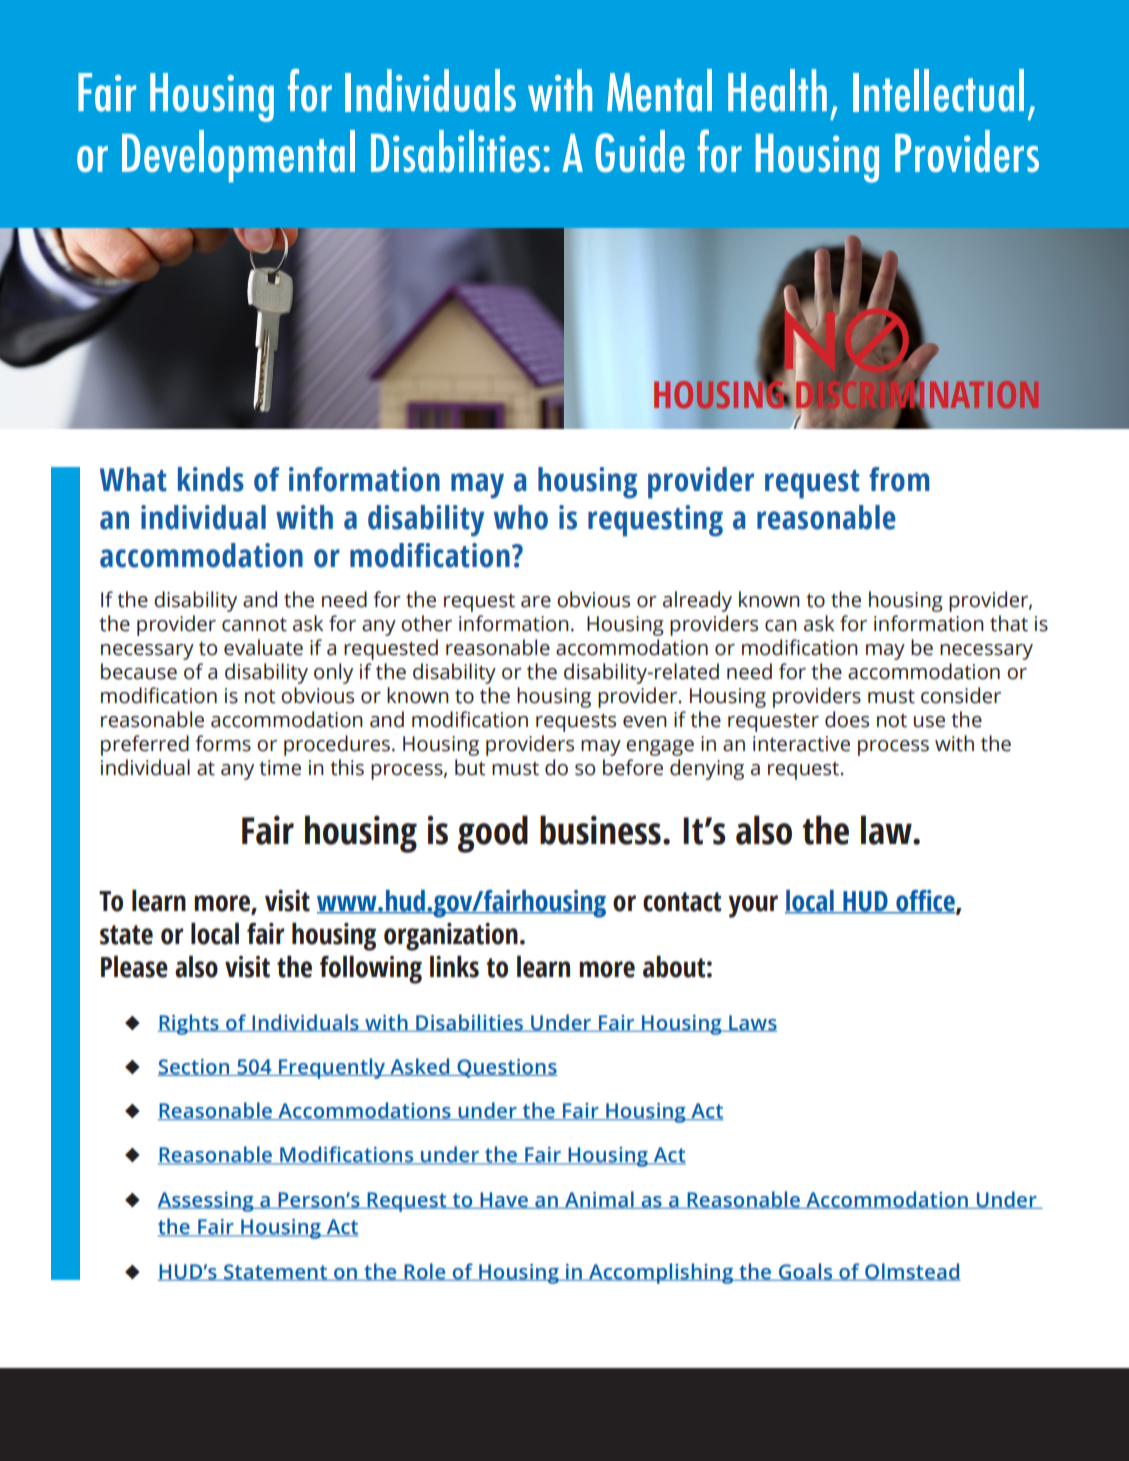  What do you see at coordinates (640, 151) in the screenshot?
I see `Guide` at bounding box center [640, 151].
